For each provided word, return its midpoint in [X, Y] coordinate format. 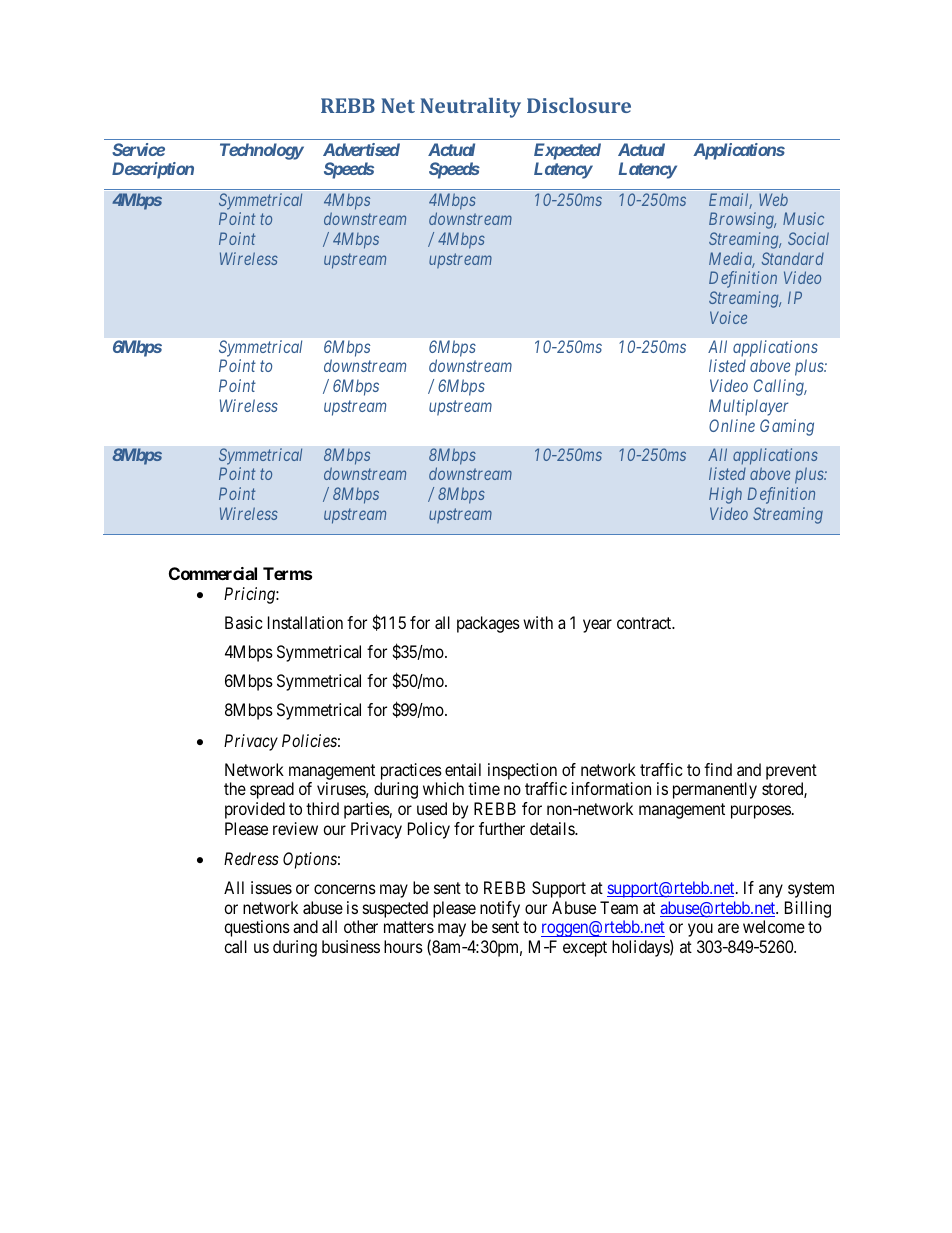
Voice [728, 317]
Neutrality [470, 108]
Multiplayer [748, 407]
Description [153, 170]
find [718, 769]
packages [488, 624]
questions [257, 928]
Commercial [213, 573]
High [725, 495]
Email [730, 201]
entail [463, 769]
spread [272, 790]
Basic [244, 622]
